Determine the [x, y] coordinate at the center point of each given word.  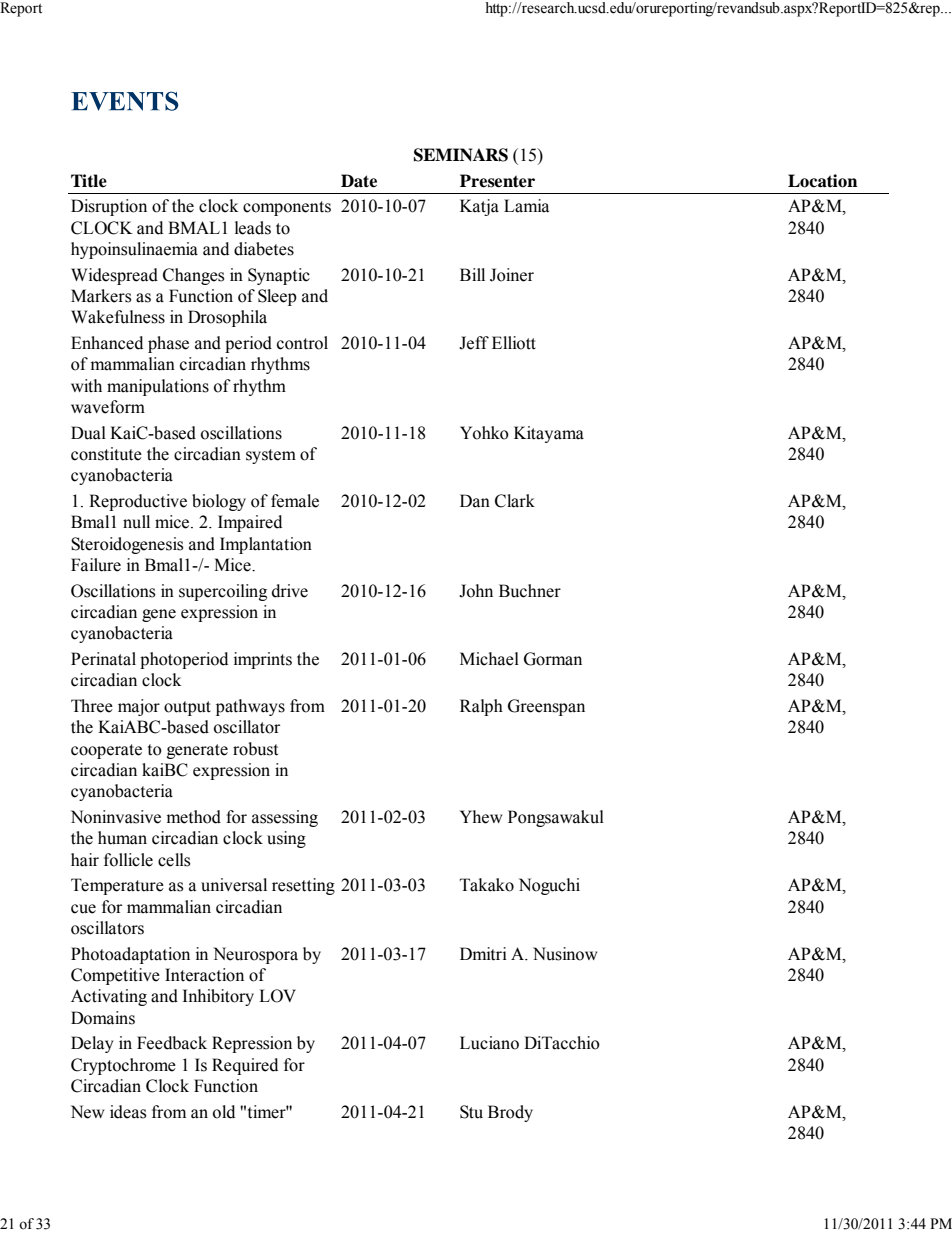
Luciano [489, 1043]
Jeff [474, 343]
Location [822, 181]
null [136, 522]
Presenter [497, 181]
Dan [475, 501]
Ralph [481, 707]
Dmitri [483, 954]
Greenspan [546, 707]
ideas [128, 1112]
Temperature [117, 886]
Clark [515, 501]
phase [168, 344]
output [187, 708]
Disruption [109, 207]
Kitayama [549, 434]
